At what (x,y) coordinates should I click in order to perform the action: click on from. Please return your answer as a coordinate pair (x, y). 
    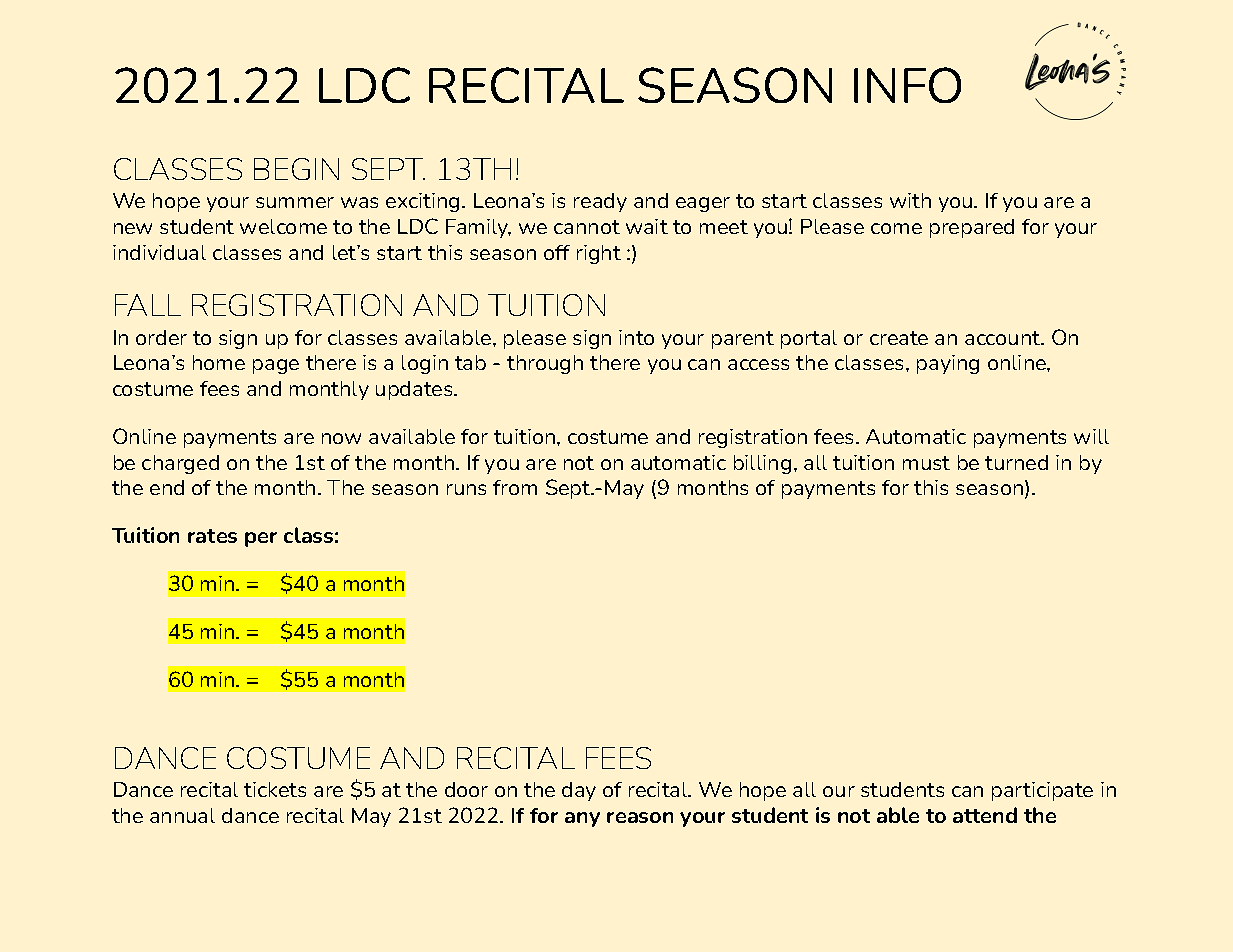
    Looking at the image, I should click on (515, 487).
